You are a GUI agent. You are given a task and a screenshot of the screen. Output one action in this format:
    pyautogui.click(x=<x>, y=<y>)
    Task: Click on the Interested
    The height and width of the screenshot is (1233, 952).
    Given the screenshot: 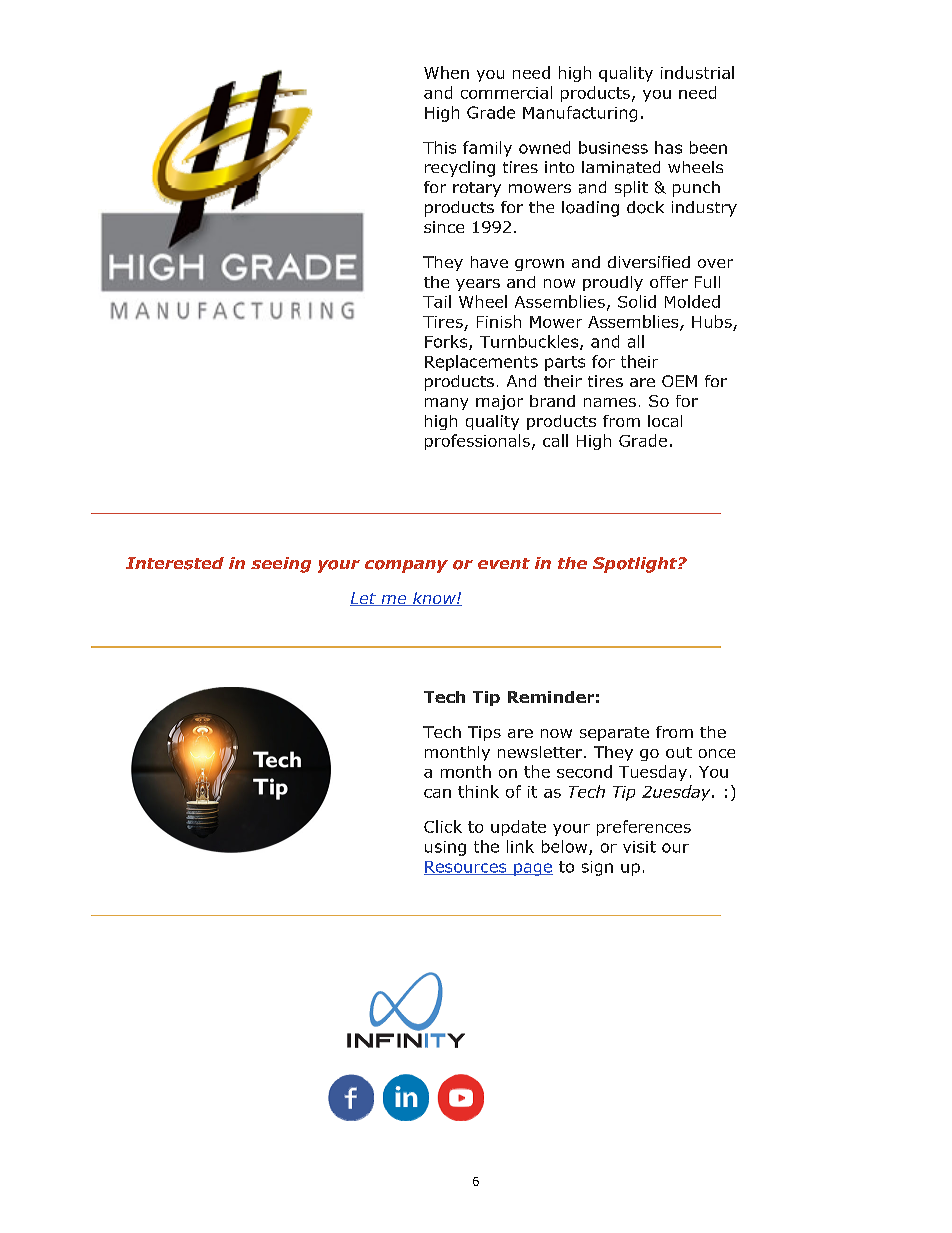 What is the action you would take?
    pyautogui.click(x=175, y=563)
